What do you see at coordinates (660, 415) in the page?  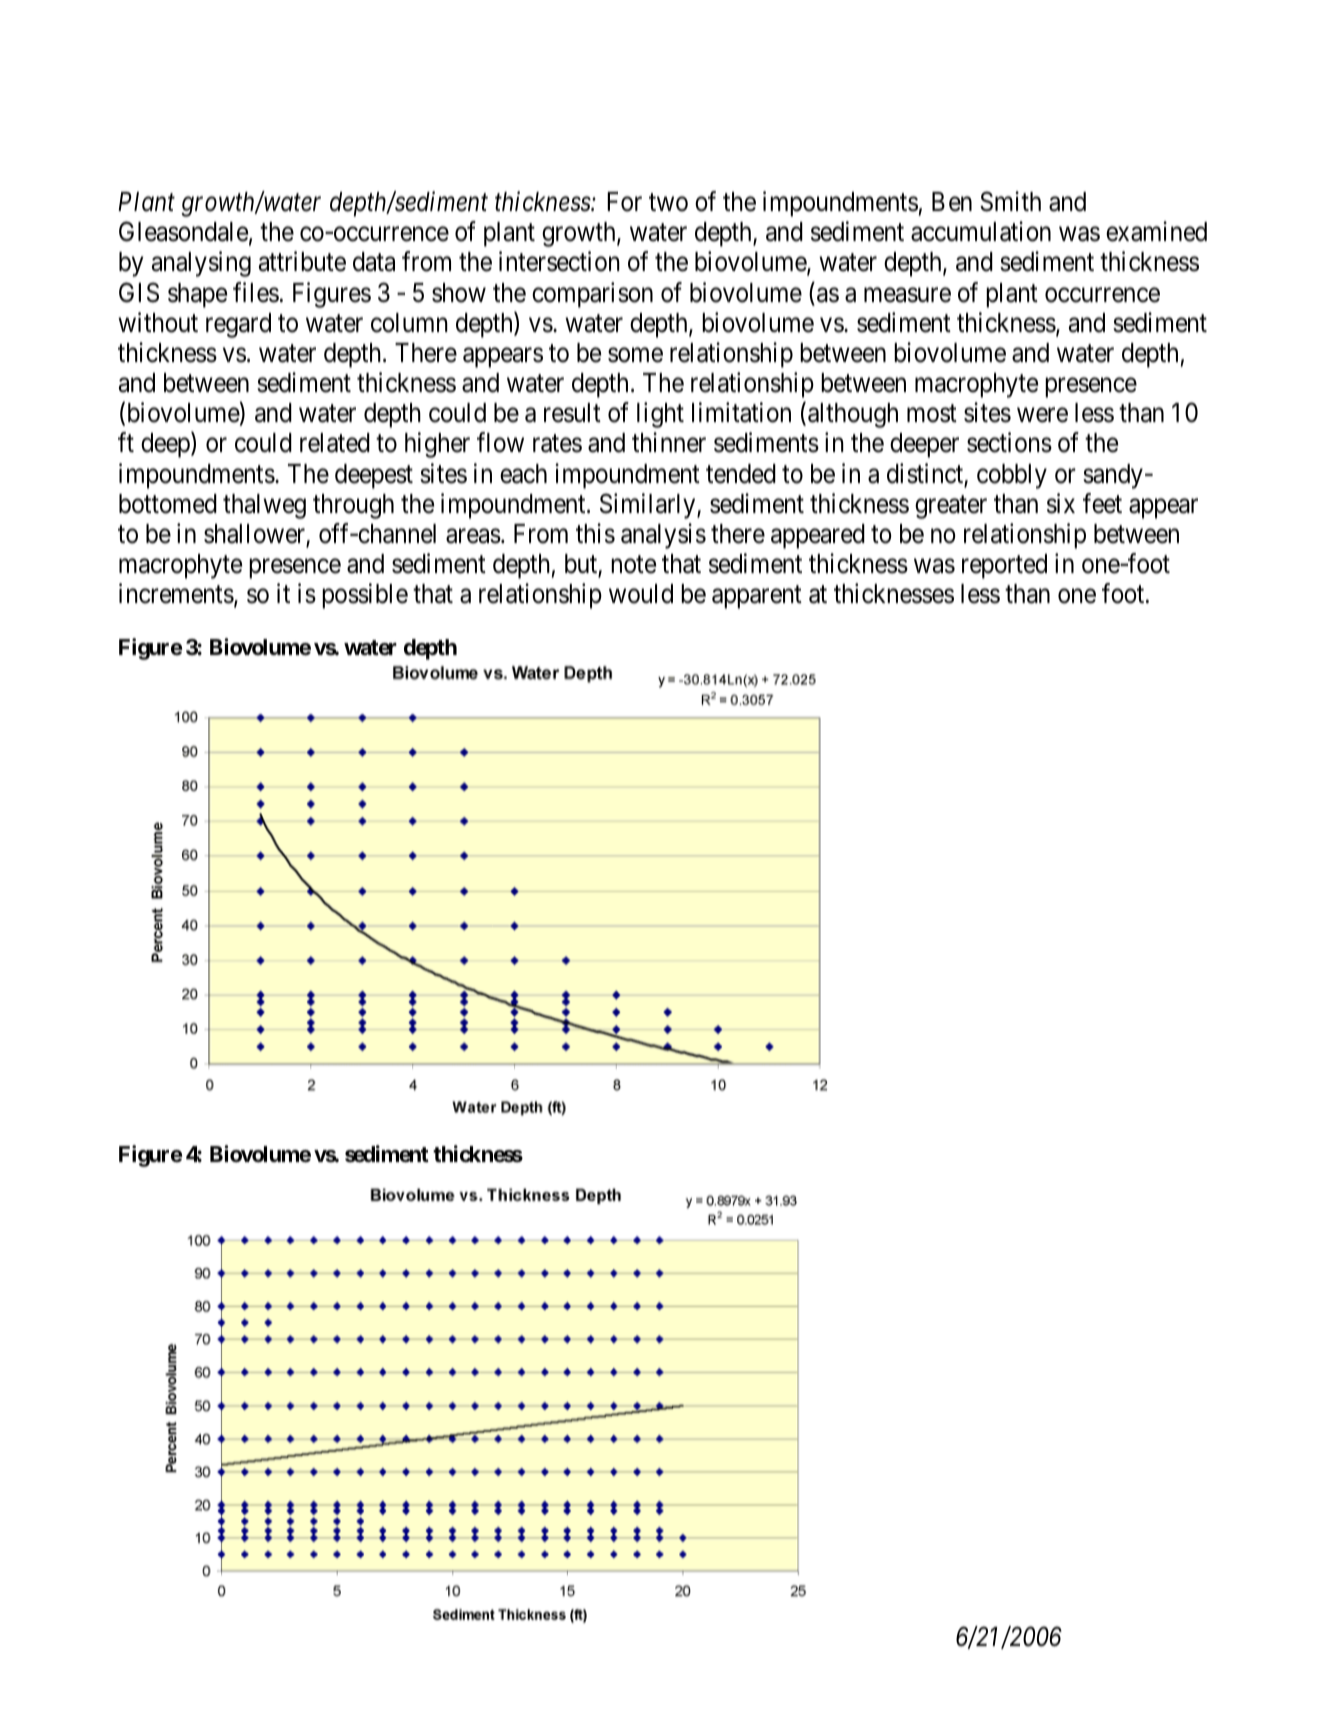 I see `light` at bounding box center [660, 415].
